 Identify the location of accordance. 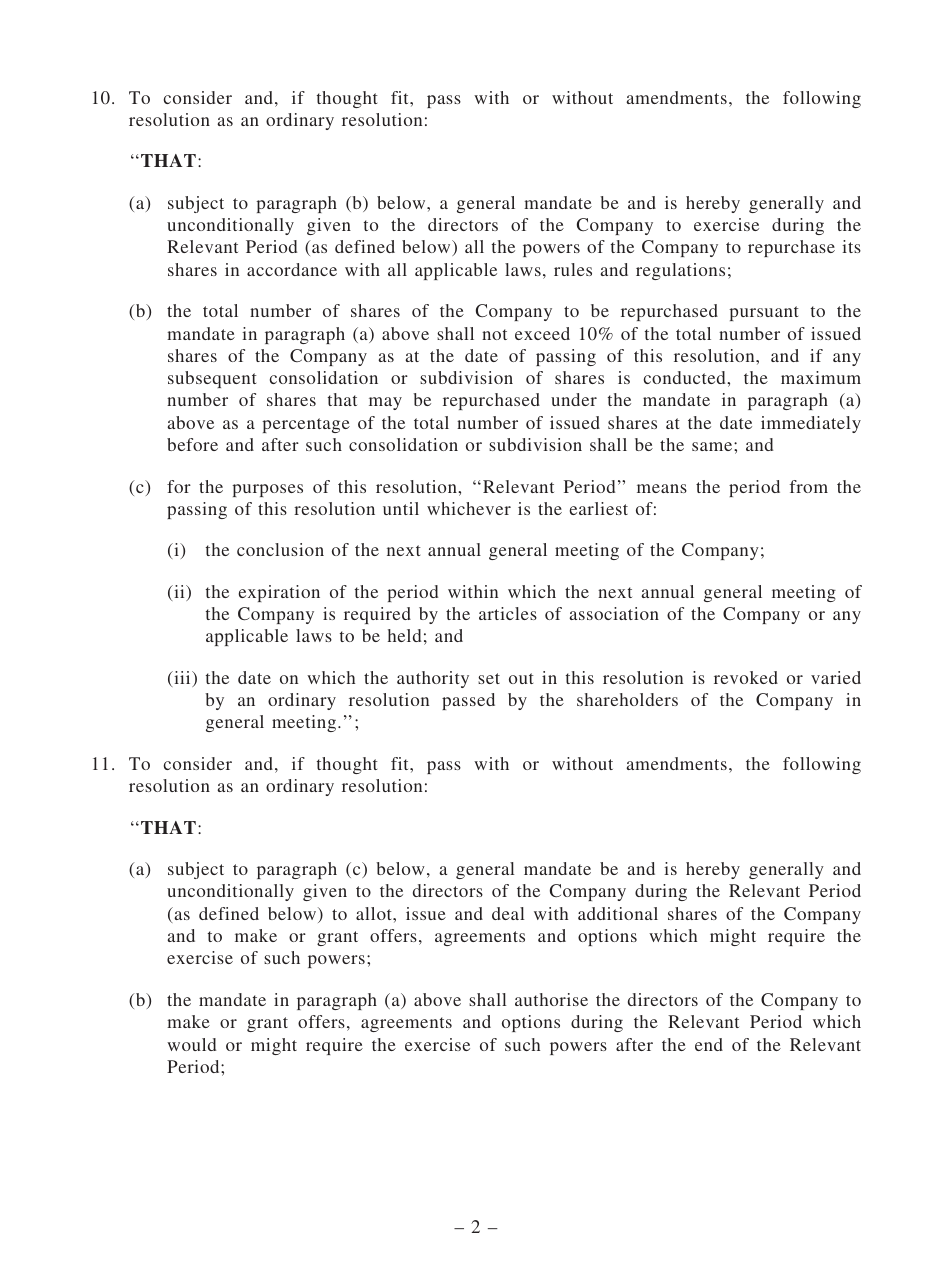
(292, 269).
